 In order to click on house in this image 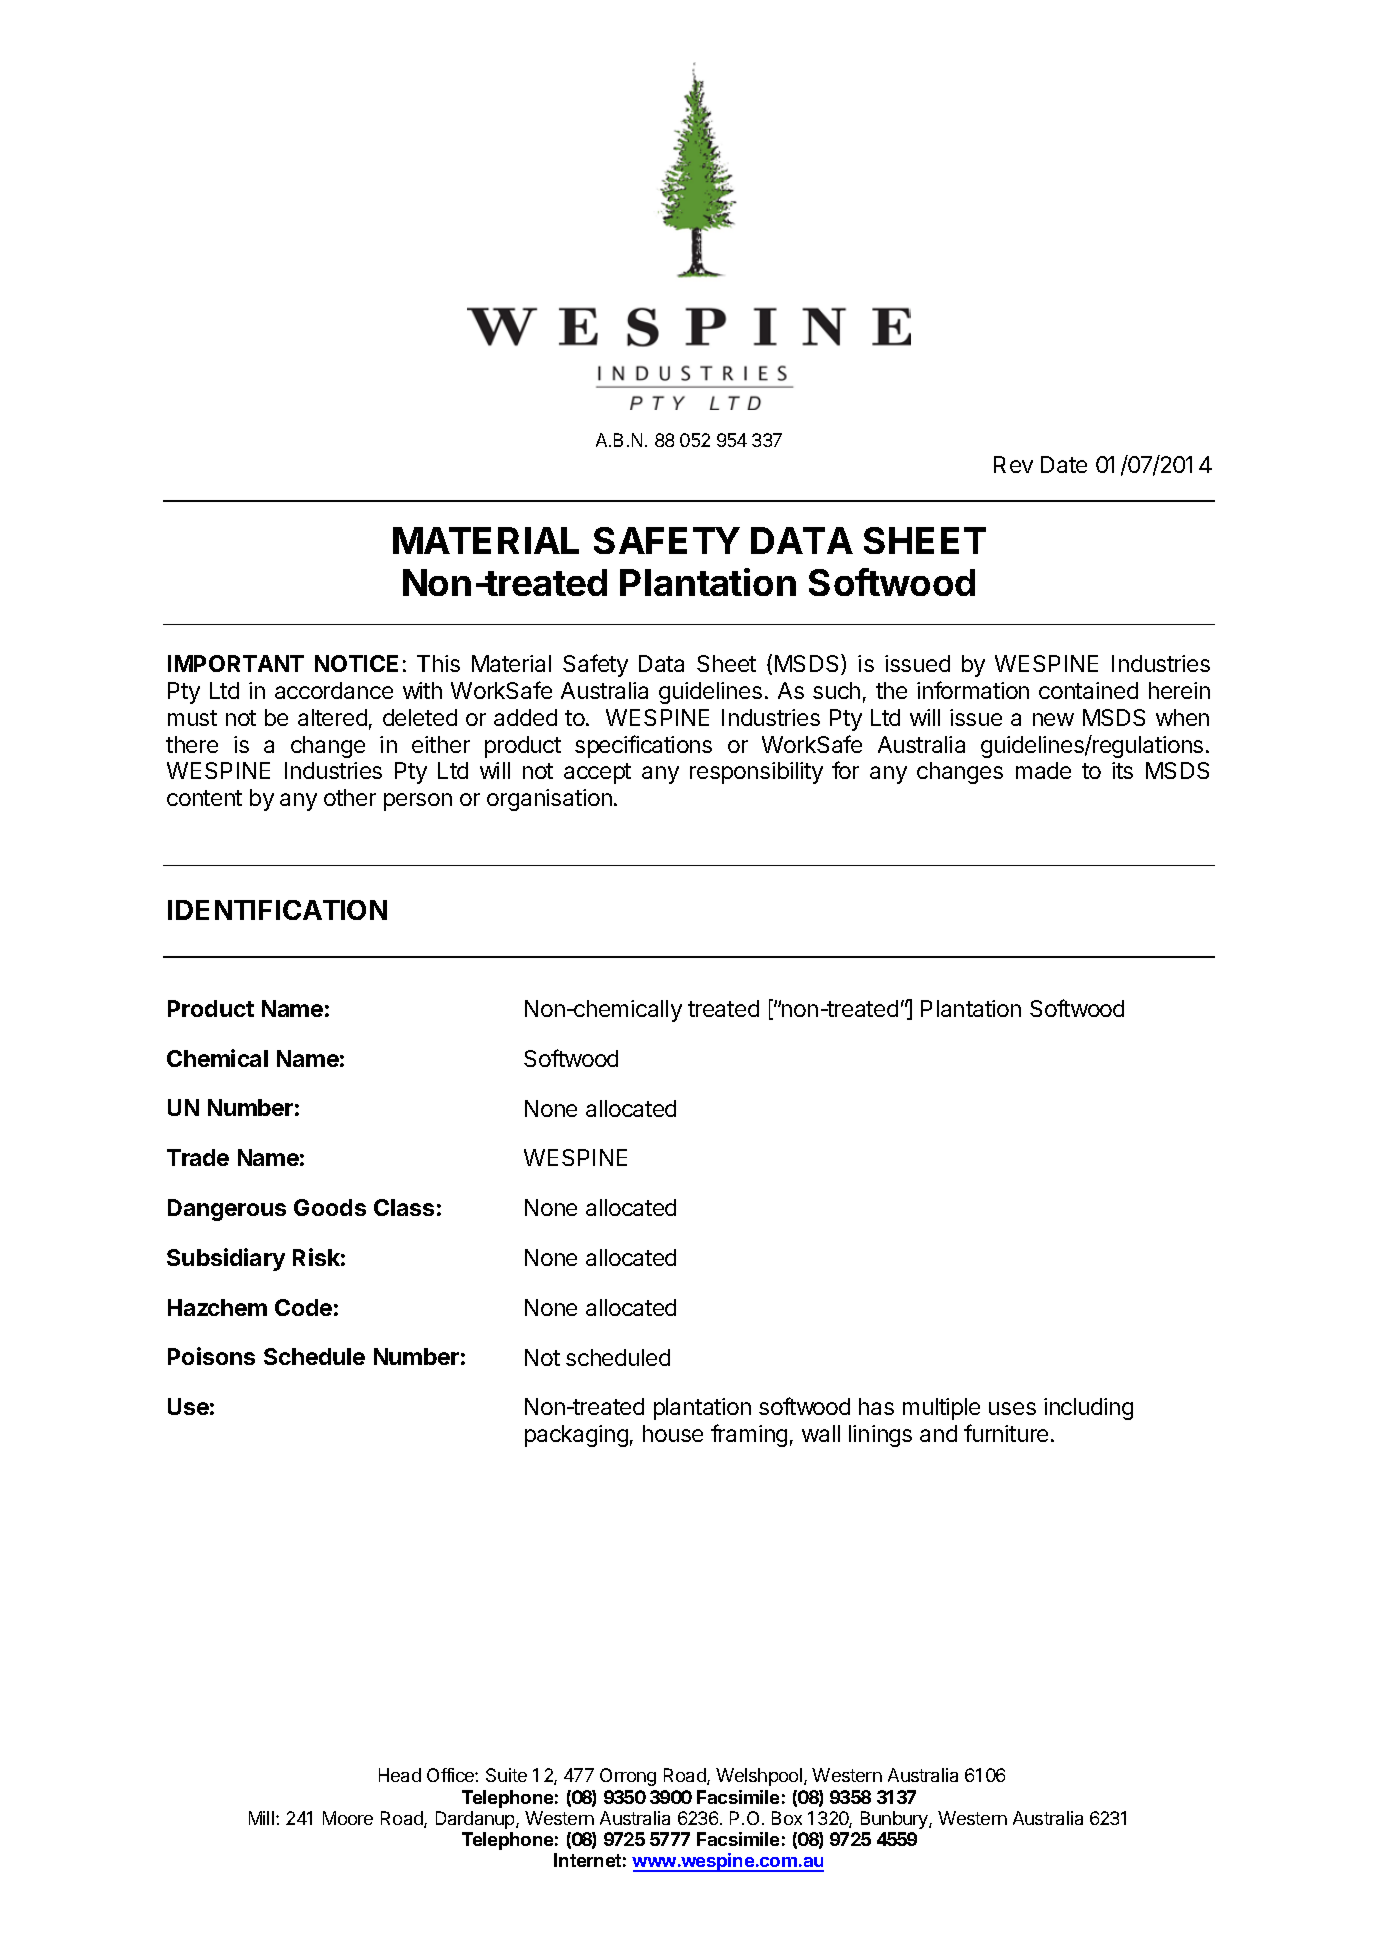, I will do `click(673, 1433)`.
